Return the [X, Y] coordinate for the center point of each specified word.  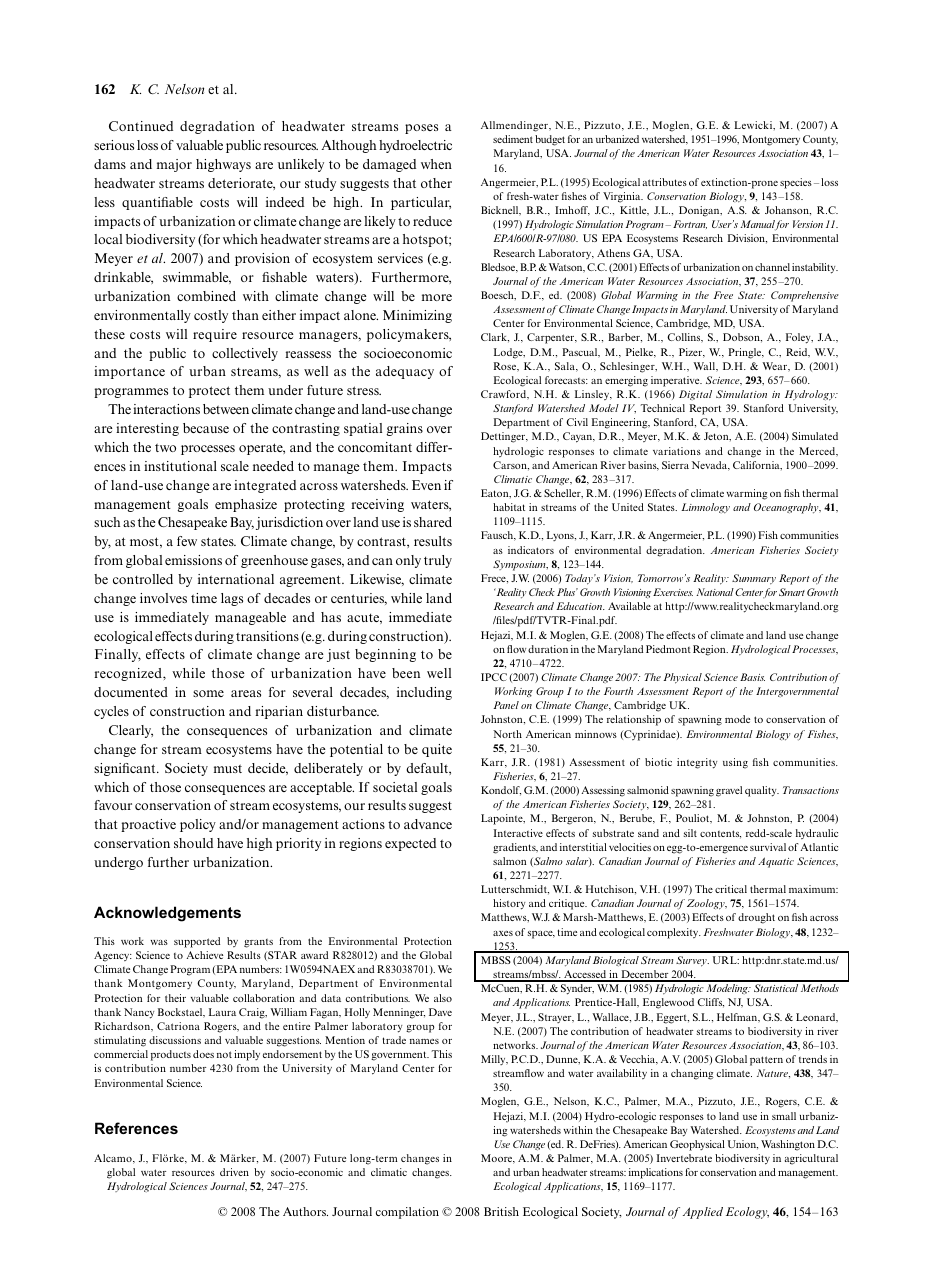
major [174, 165]
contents [720, 834]
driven [234, 1172]
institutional [180, 466]
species [796, 183]
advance [428, 824]
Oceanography [787, 508]
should [193, 843]
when [436, 164]
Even [426, 485]
